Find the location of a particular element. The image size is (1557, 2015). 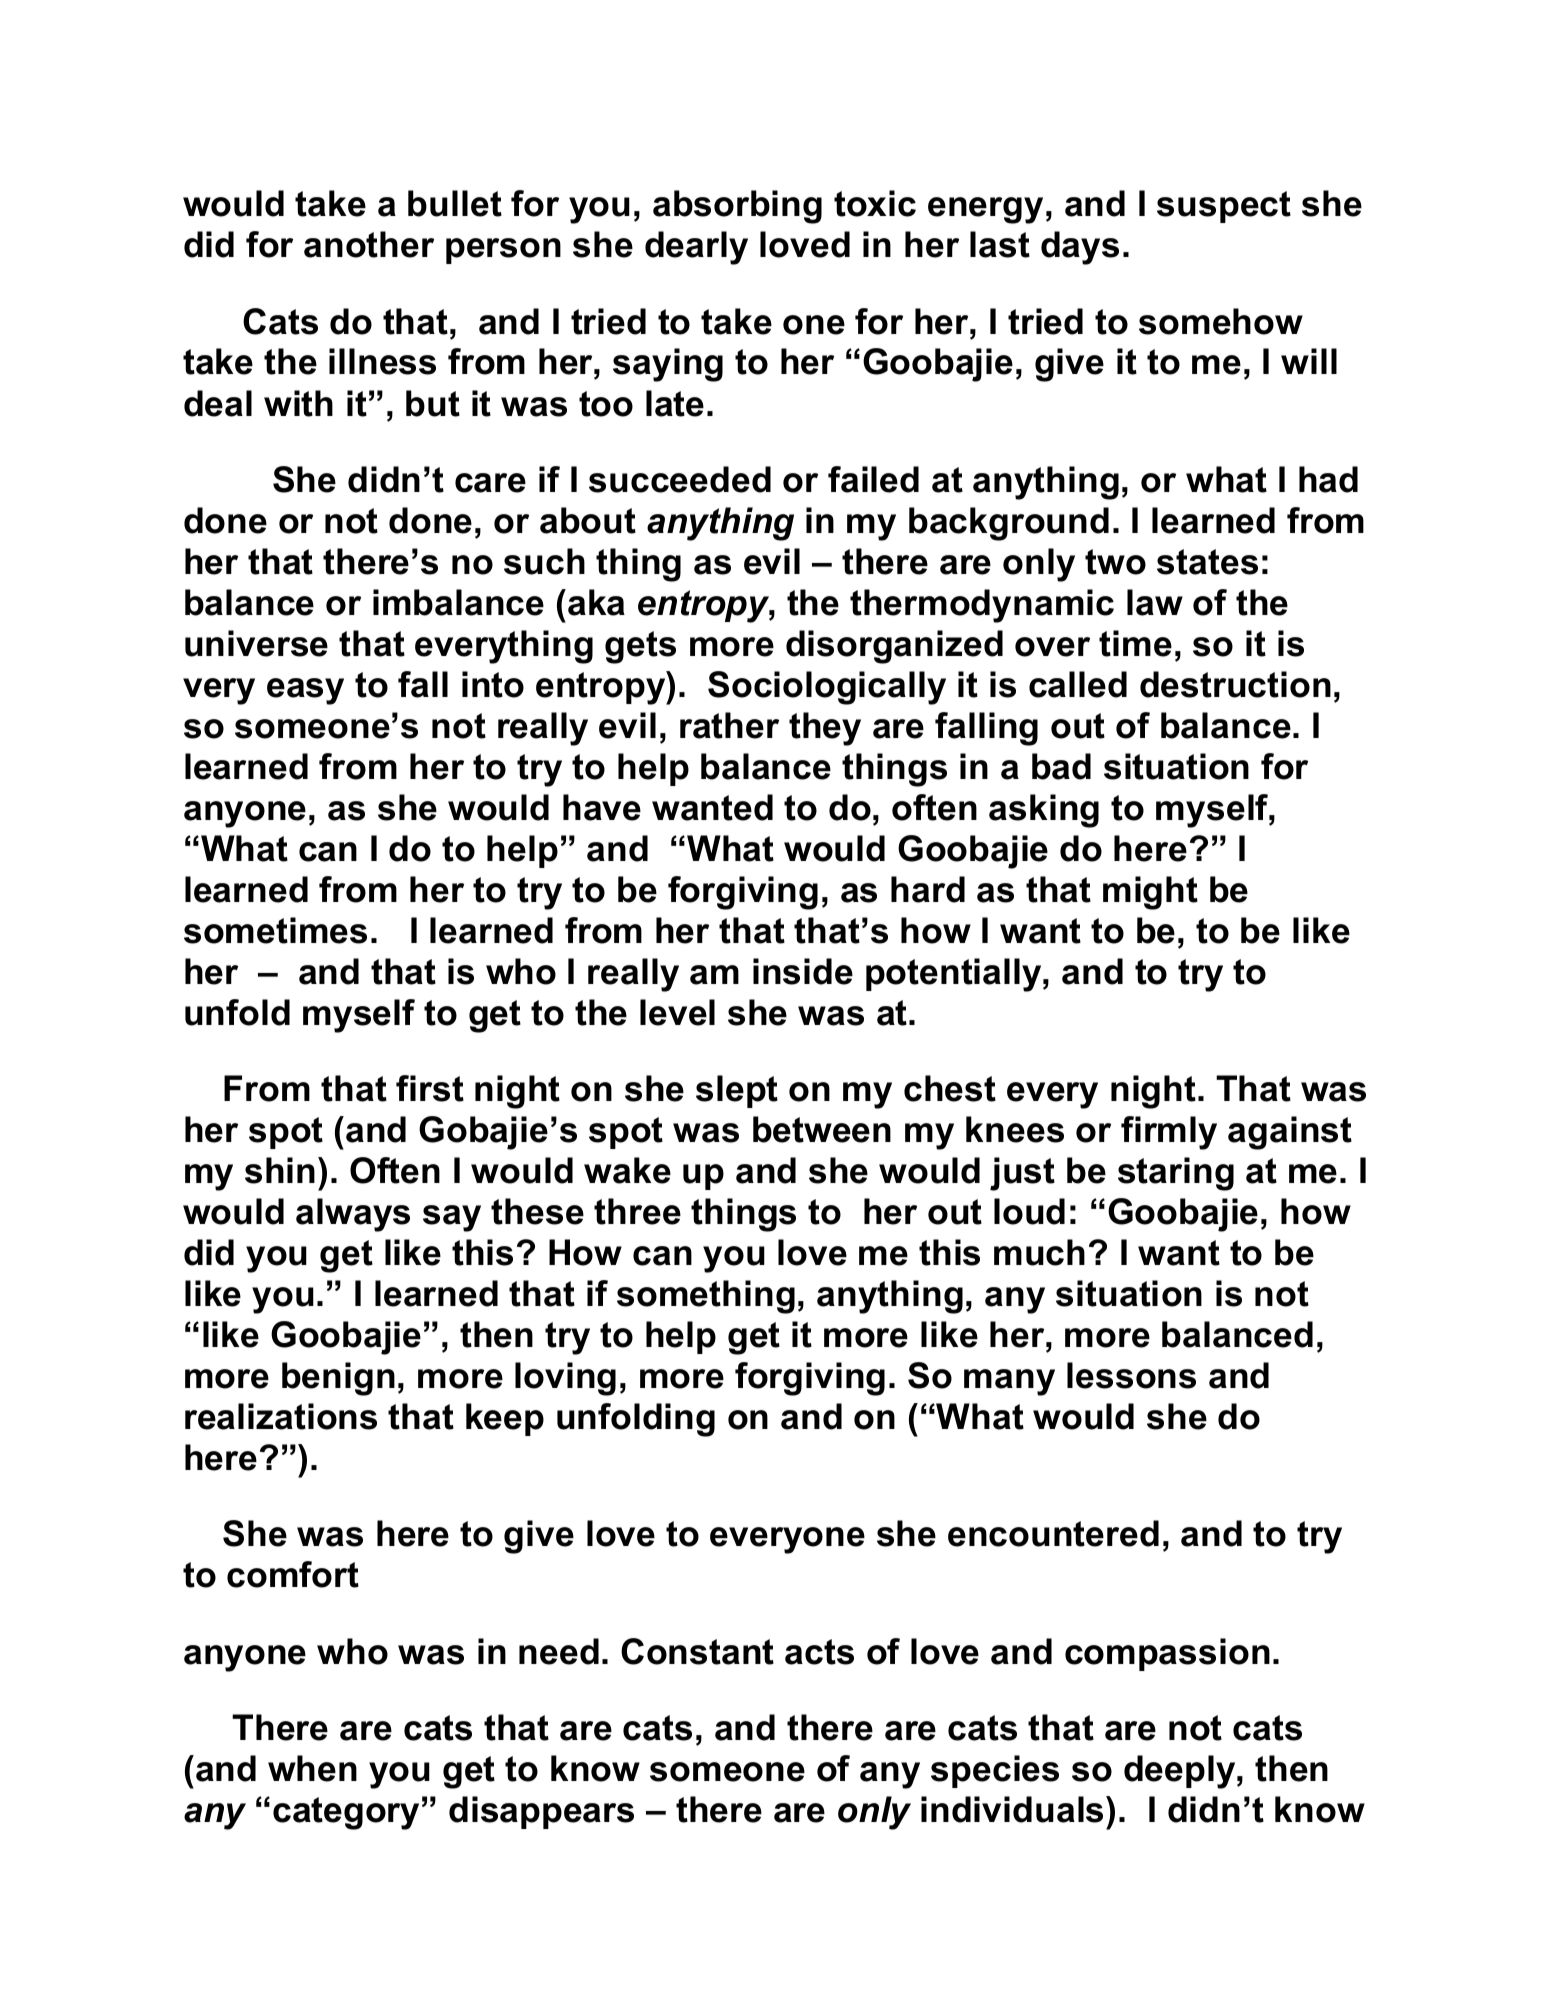

first is located at coordinates (430, 1088).
